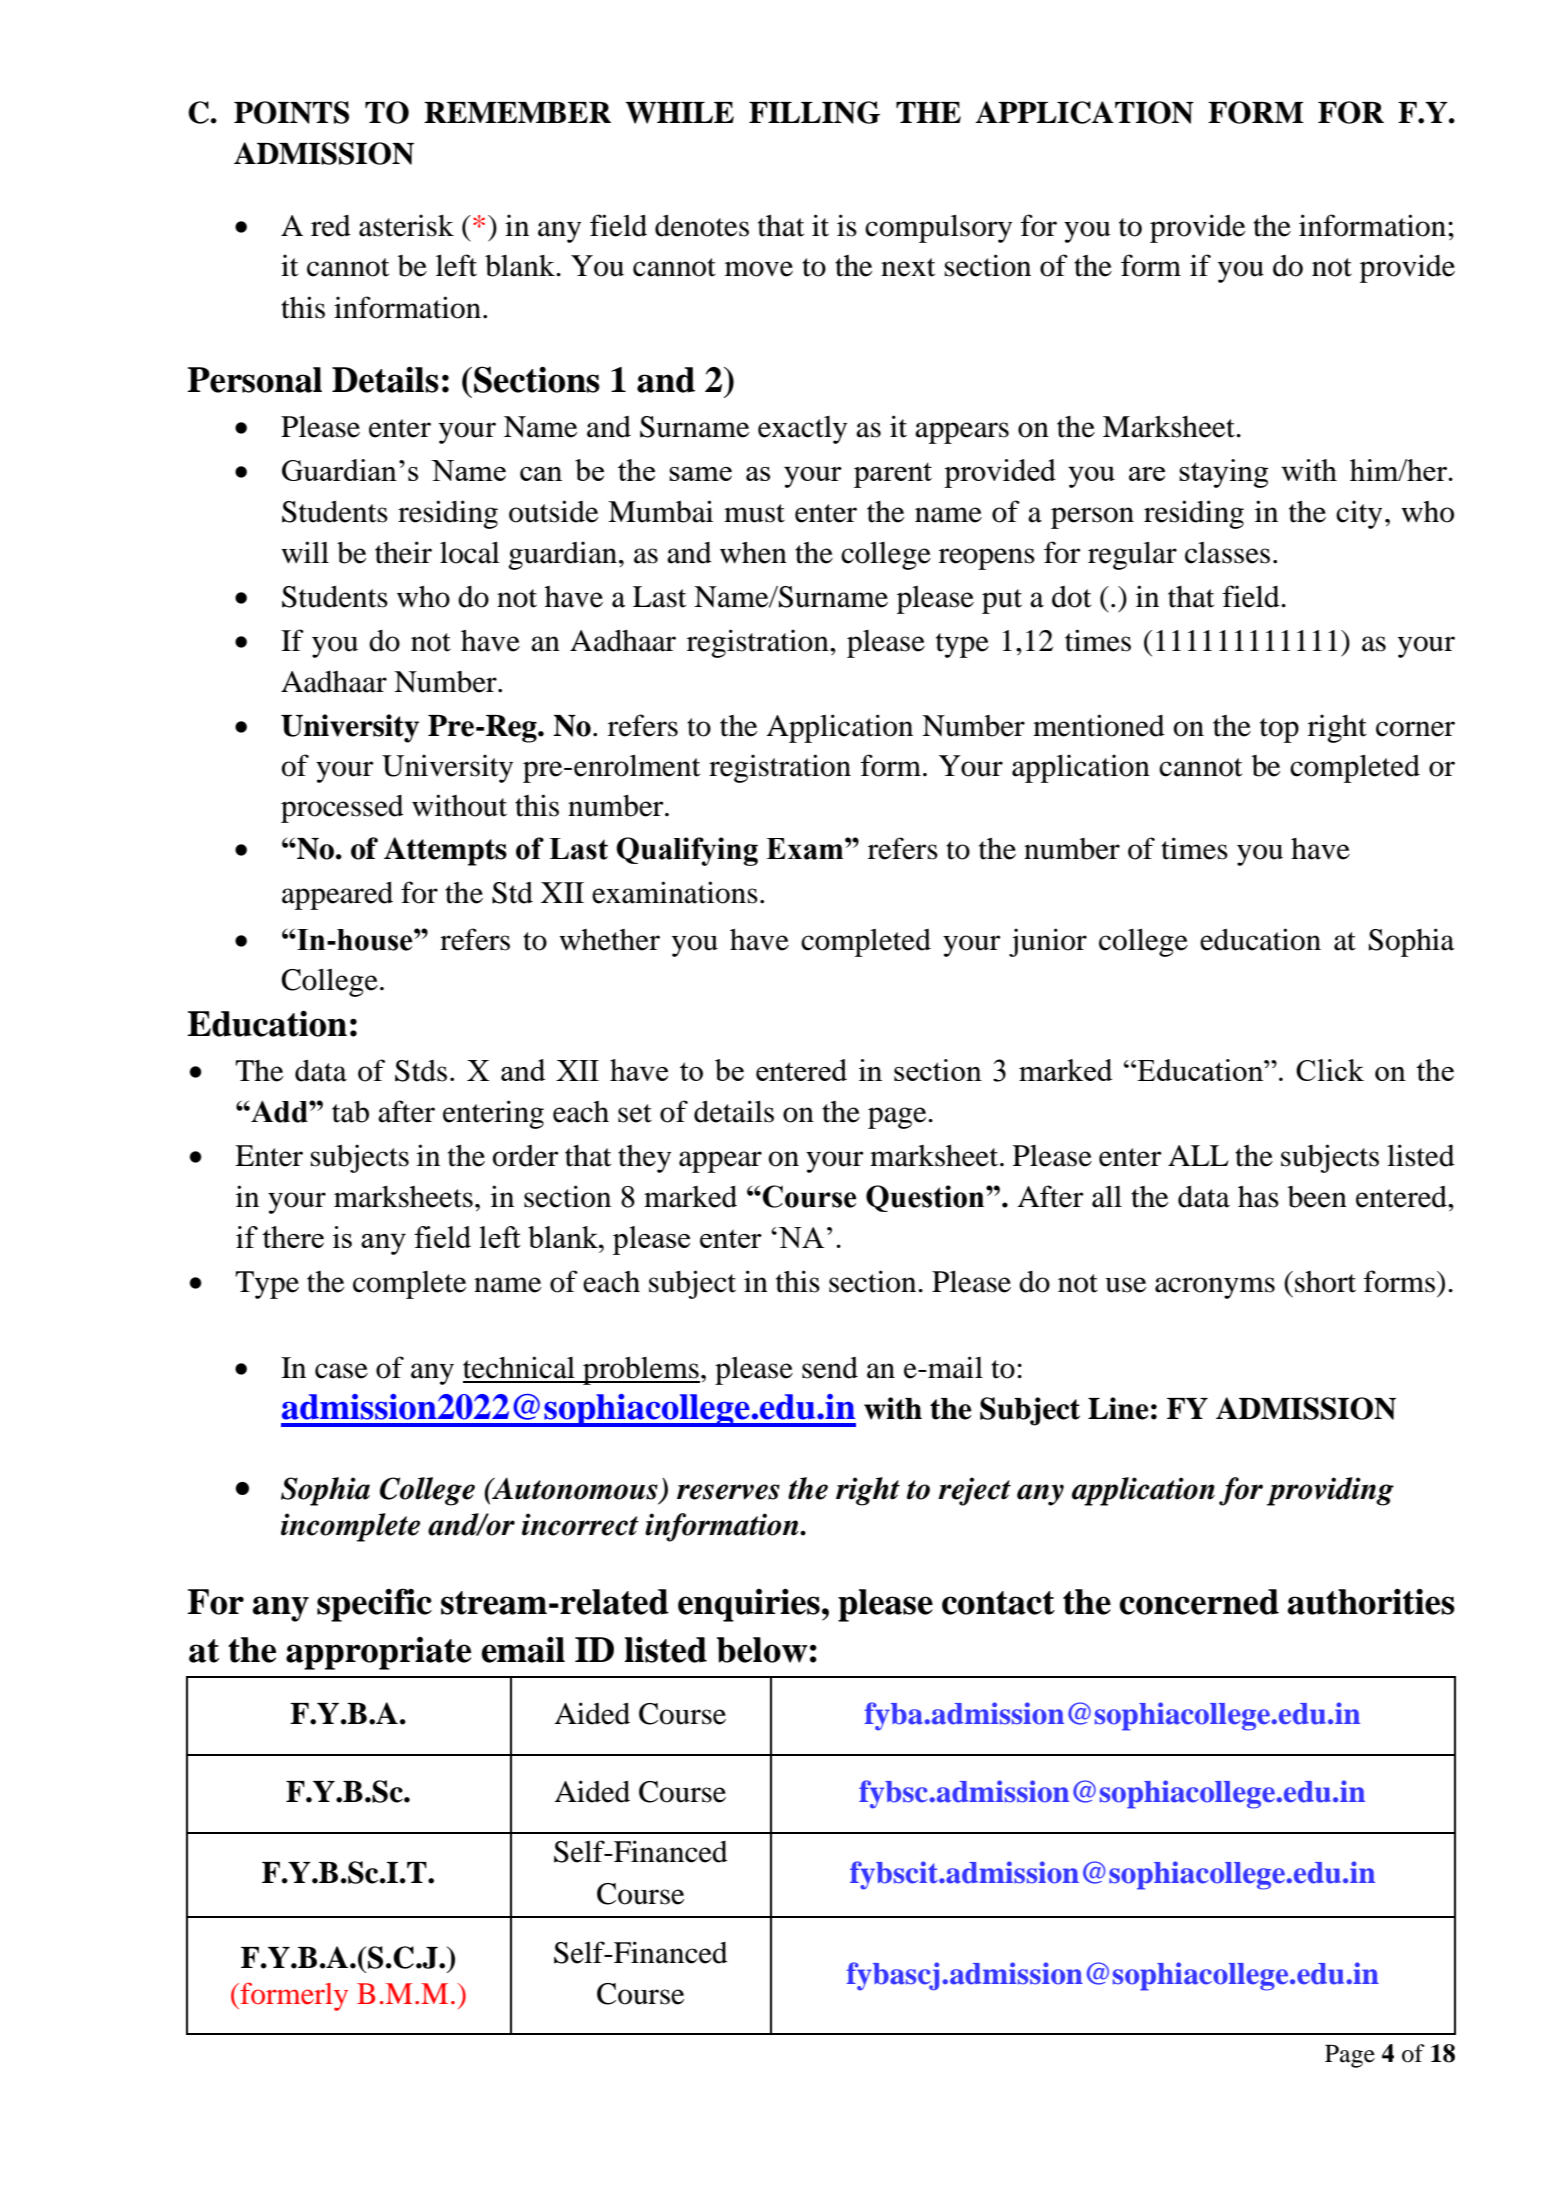 The height and width of the screenshot is (2191, 1549). Describe the element at coordinates (406, 225) in the screenshot. I see `asterisk` at that location.
